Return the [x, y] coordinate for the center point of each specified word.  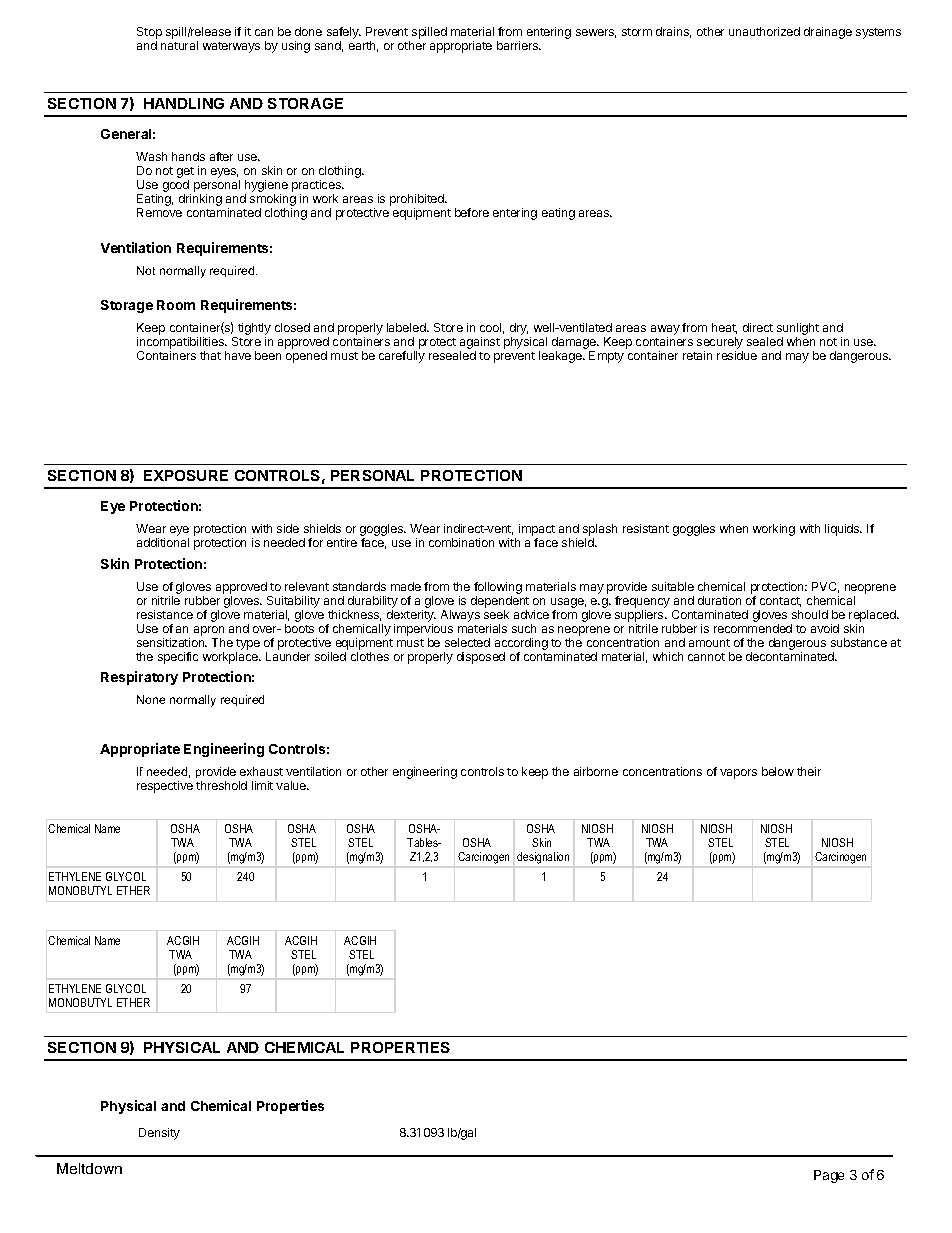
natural [179, 45]
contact [780, 602]
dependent [500, 602]
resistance [165, 614]
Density [159, 1134]
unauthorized [764, 31]
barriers [518, 45]
